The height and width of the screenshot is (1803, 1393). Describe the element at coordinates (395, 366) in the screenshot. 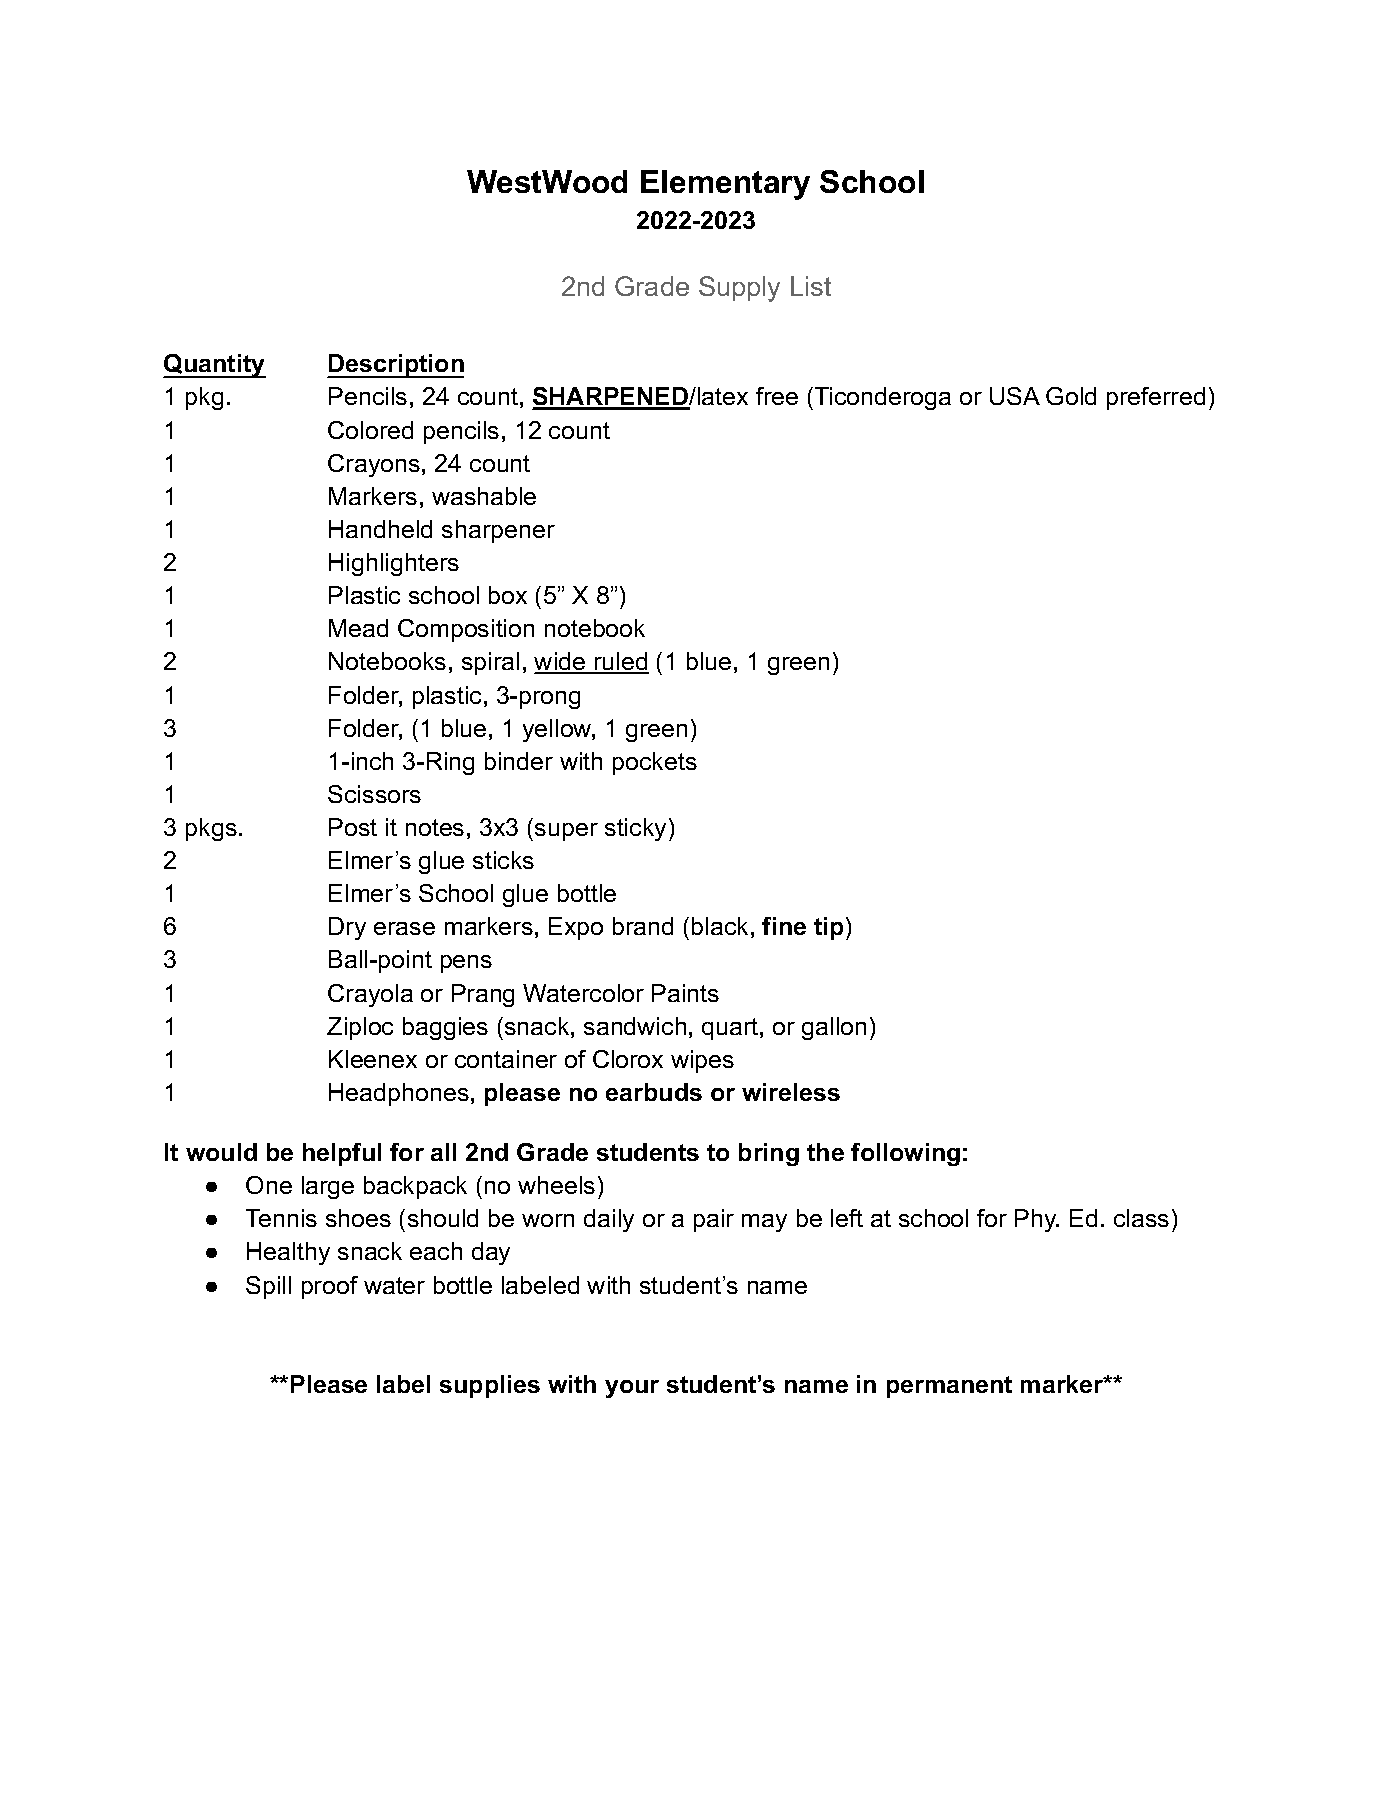

I see `Description` at that location.
